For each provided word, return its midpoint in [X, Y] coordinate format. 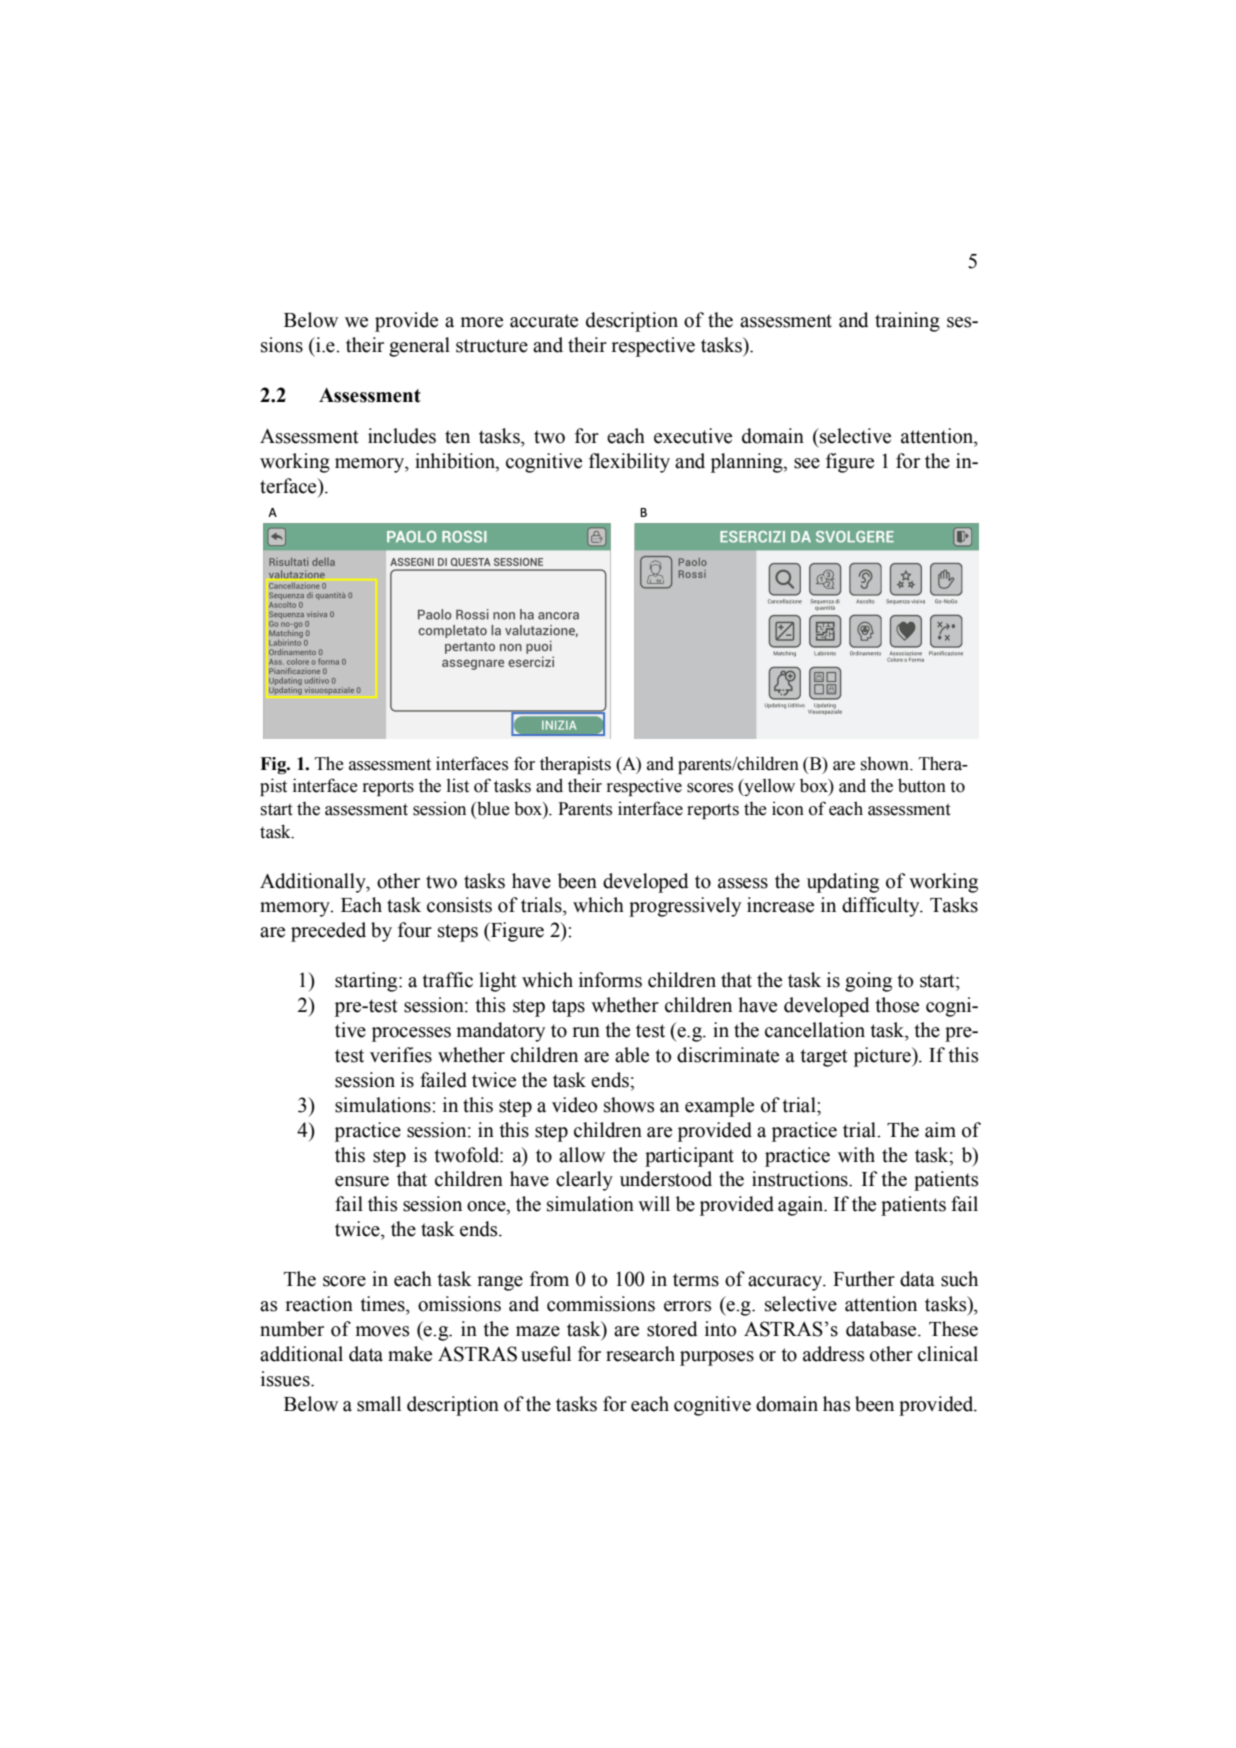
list [458, 785]
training [907, 322]
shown [886, 764]
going [868, 982]
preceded [328, 932]
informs [610, 980]
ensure [362, 1181]
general [419, 347]
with [856, 1155]
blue [492, 809]
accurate [544, 321]
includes [402, 436]
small [379, 1404]
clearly [584, 1181]
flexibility [629, 463]
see [807, 463]
